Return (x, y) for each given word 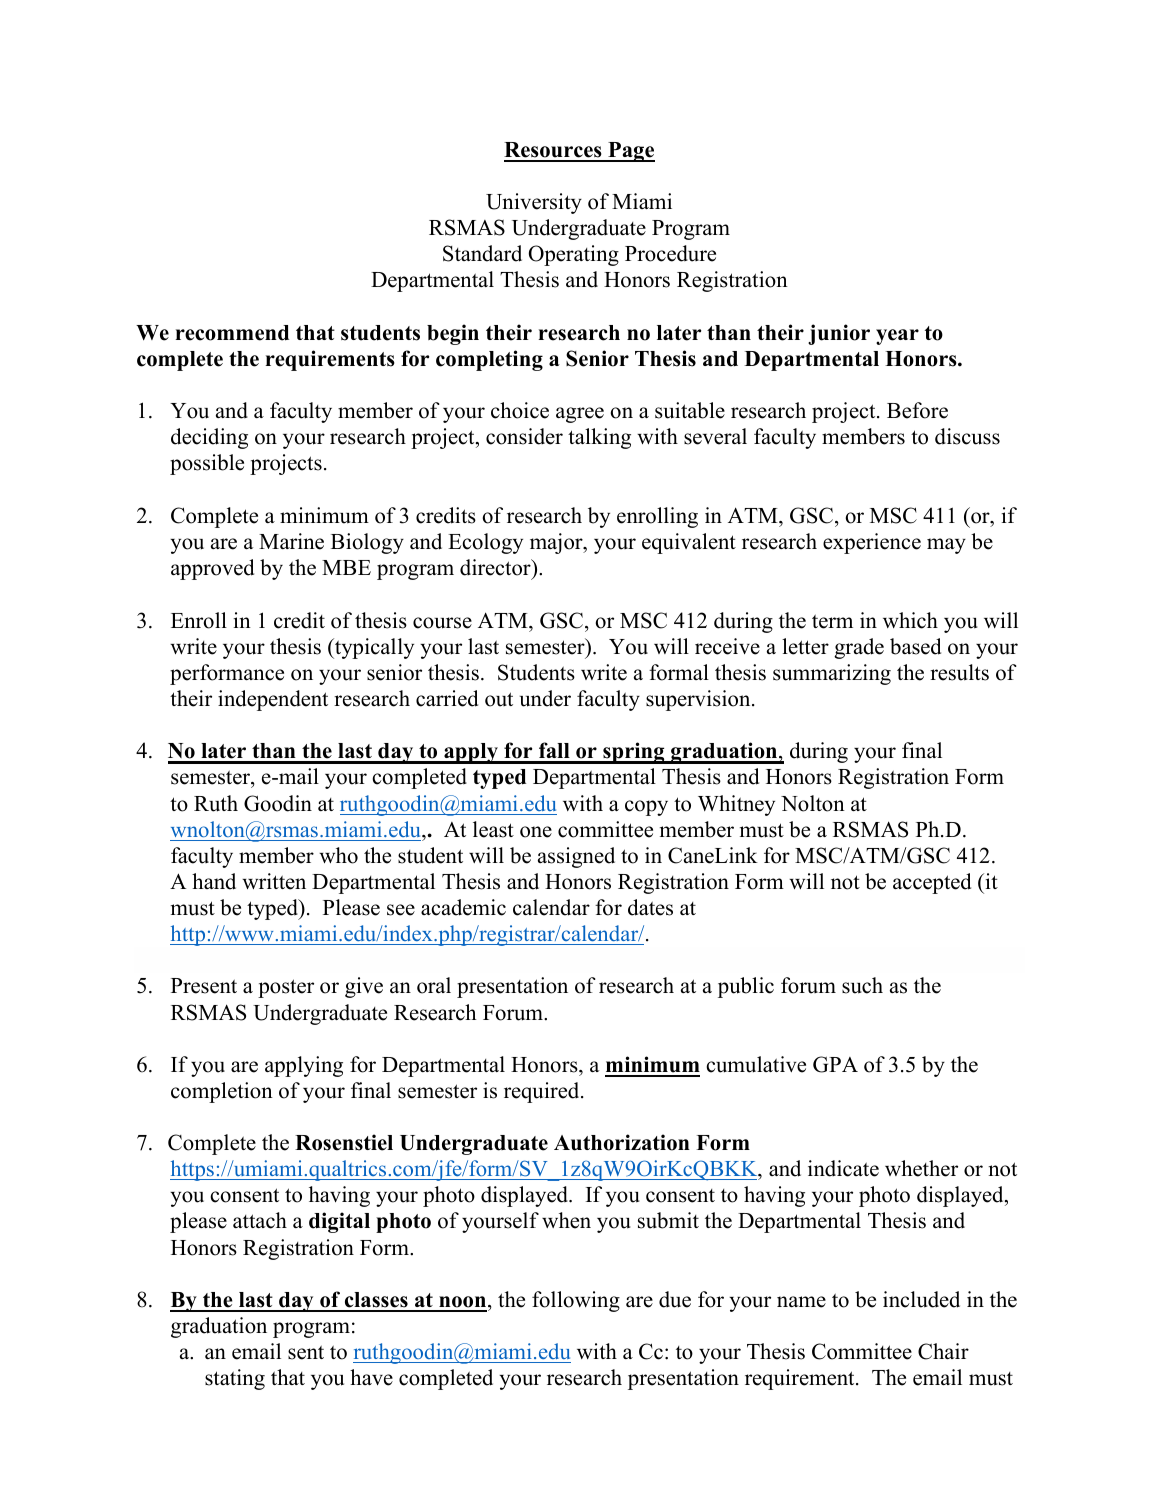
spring (634, 753)
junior (839, 334)
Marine (291, 541)
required (543, 1092)
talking (599, 438)
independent (273, 700)
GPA (835, 1064)
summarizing (832, 674)
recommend (232, 333)
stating (235, 1379)
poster (286, 988)
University (534, 203)
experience (872, 543)
